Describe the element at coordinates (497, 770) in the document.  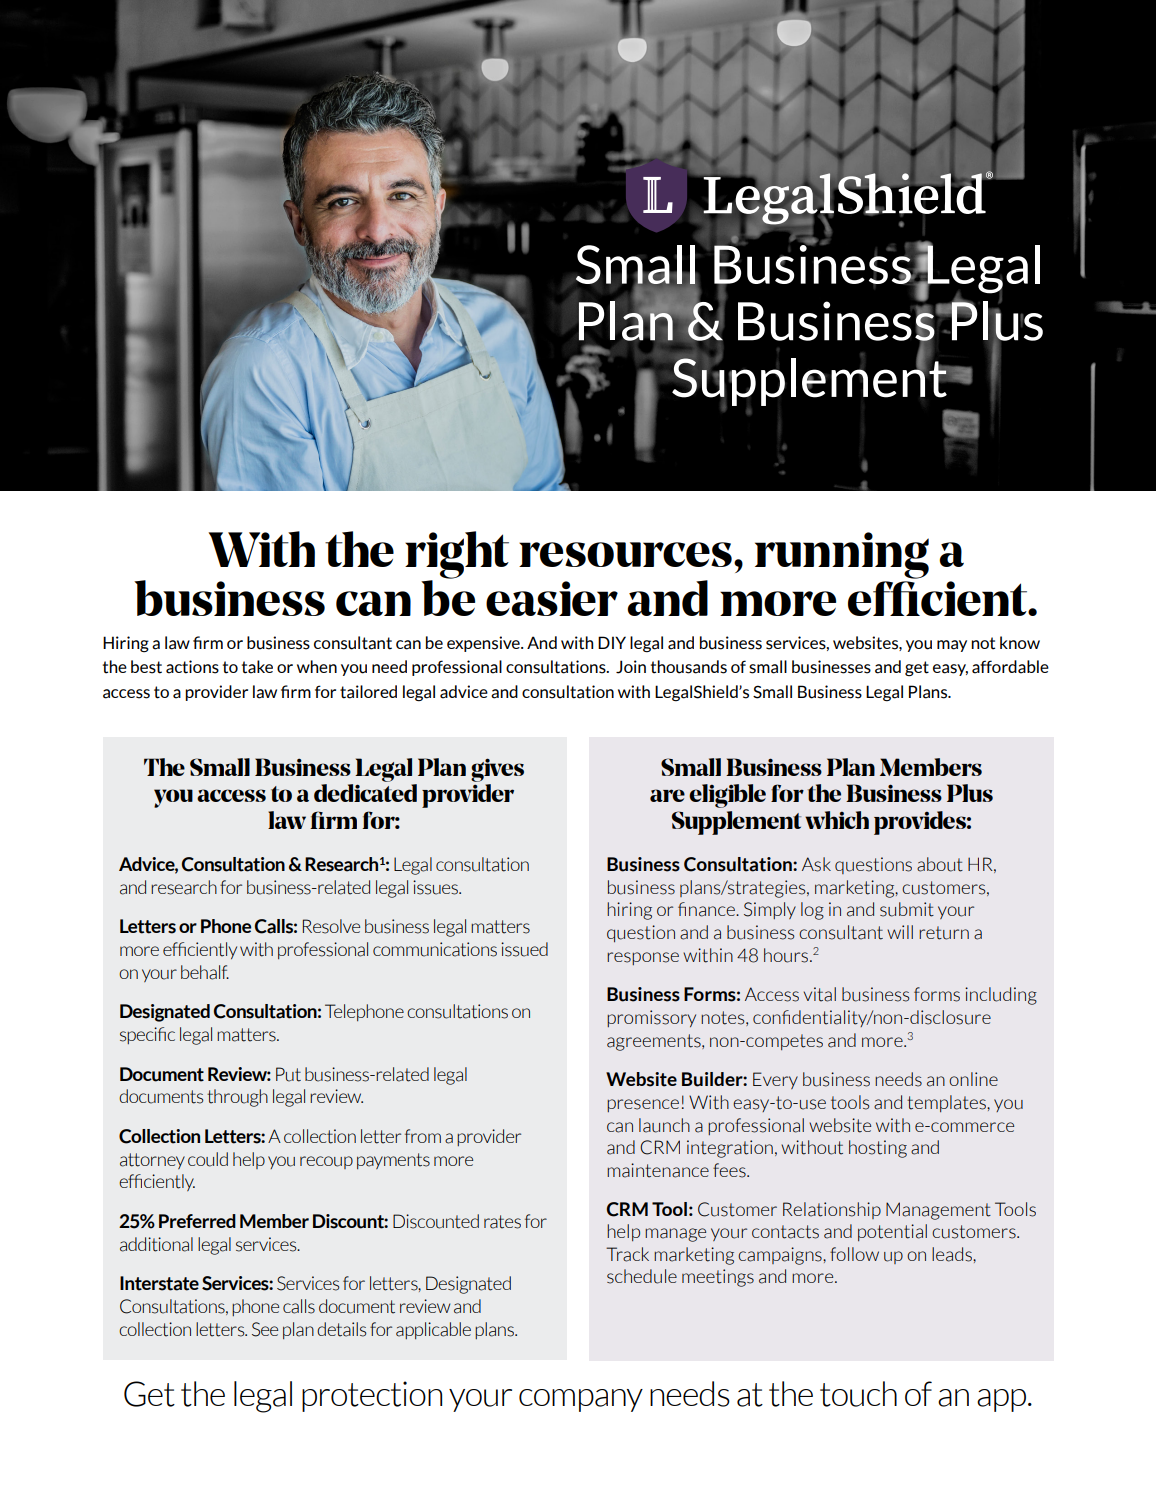
I see `gives` at that location.
